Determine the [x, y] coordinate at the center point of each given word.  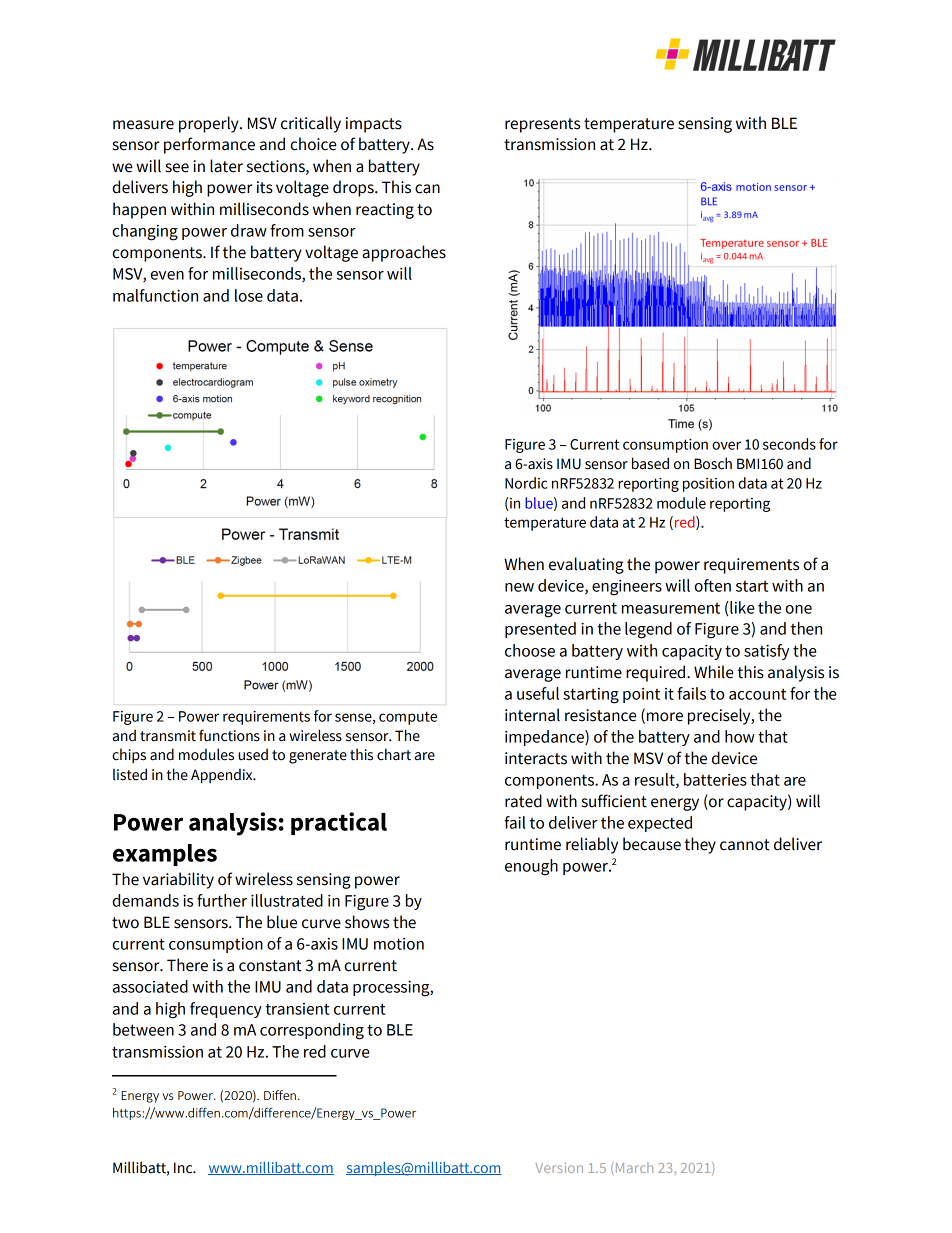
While [714, 672]
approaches [404, 253]
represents [542, 125]
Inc [184, 1168]
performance [209, 145]
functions [229, 735]
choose [530, 650]
